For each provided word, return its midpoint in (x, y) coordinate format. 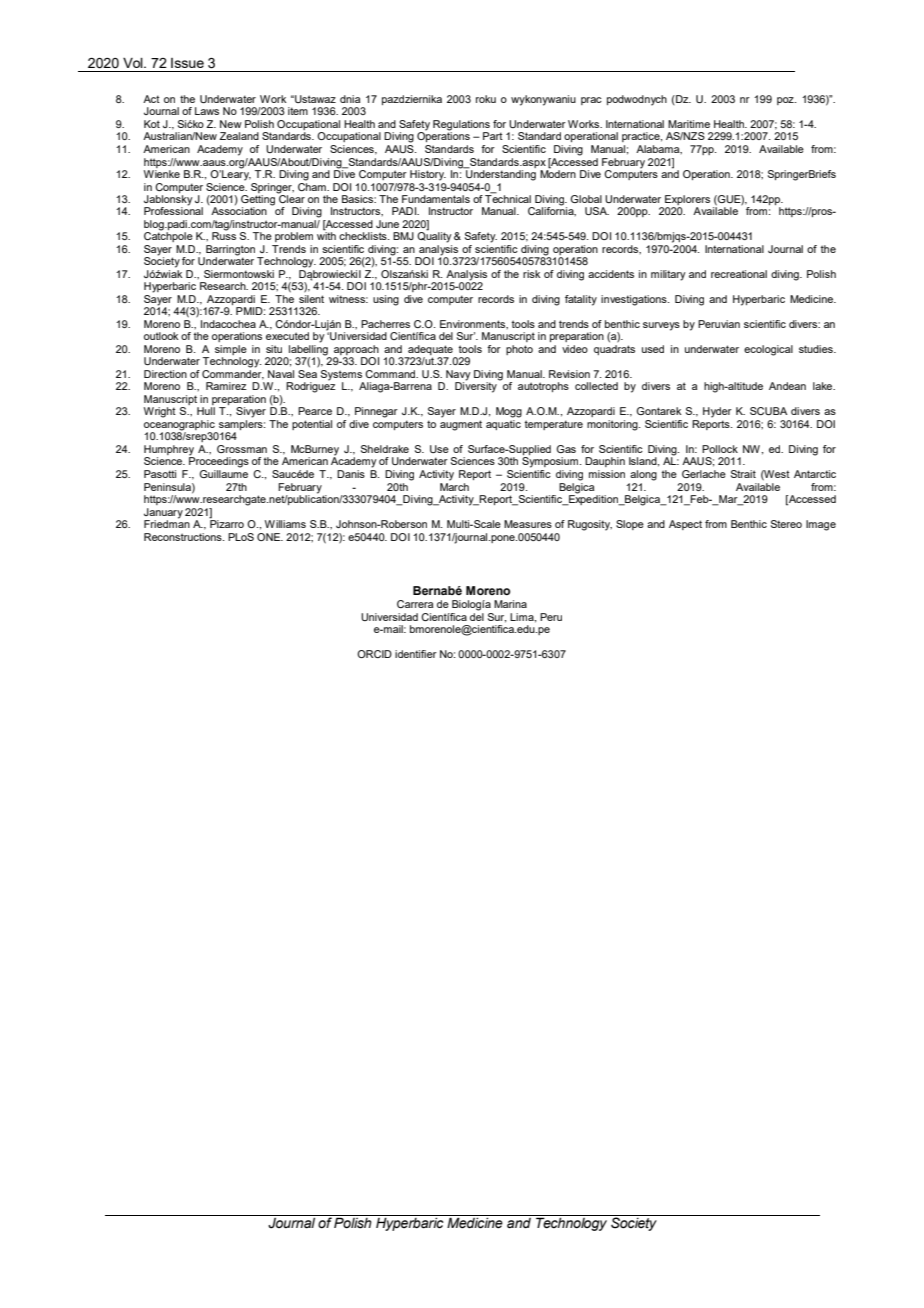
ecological (768, 350)
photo (519, 350)
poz (786, 101)
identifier (416, 654)
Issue (187, 63)
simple (231, 351)
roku (486, 99)
